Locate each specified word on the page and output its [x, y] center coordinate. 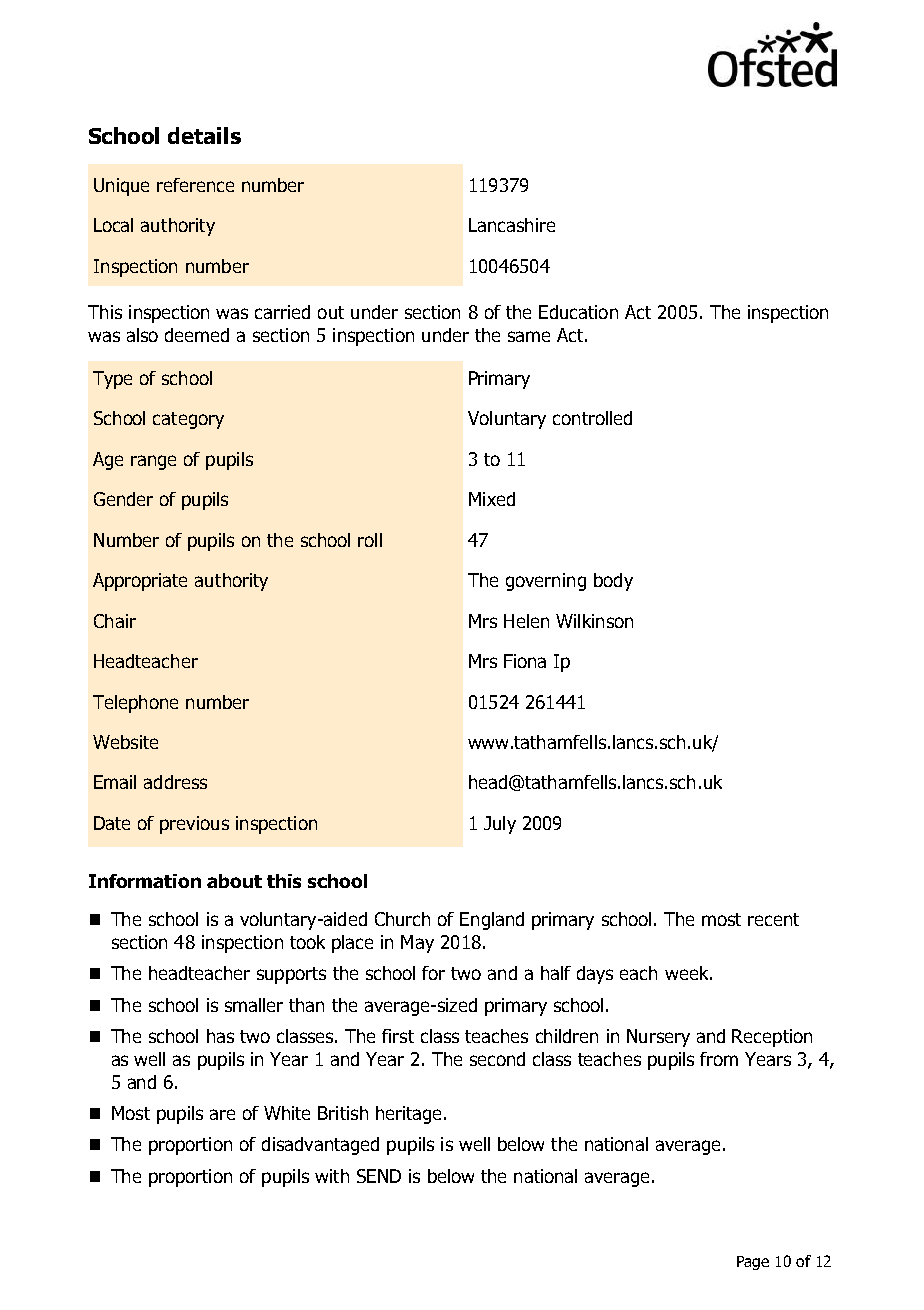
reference [195, 185]
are [222, 1114]
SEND [379, 1176]
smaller [254, 1005]
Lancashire [512, 225]
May [417, 944]
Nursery [658, 1038]
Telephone [135, 704]
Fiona [525, 661]
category [188, 420]
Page [753, 1263]
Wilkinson [594, 621]
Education [578, 312]
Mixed [492, 499]
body [613, 582]
